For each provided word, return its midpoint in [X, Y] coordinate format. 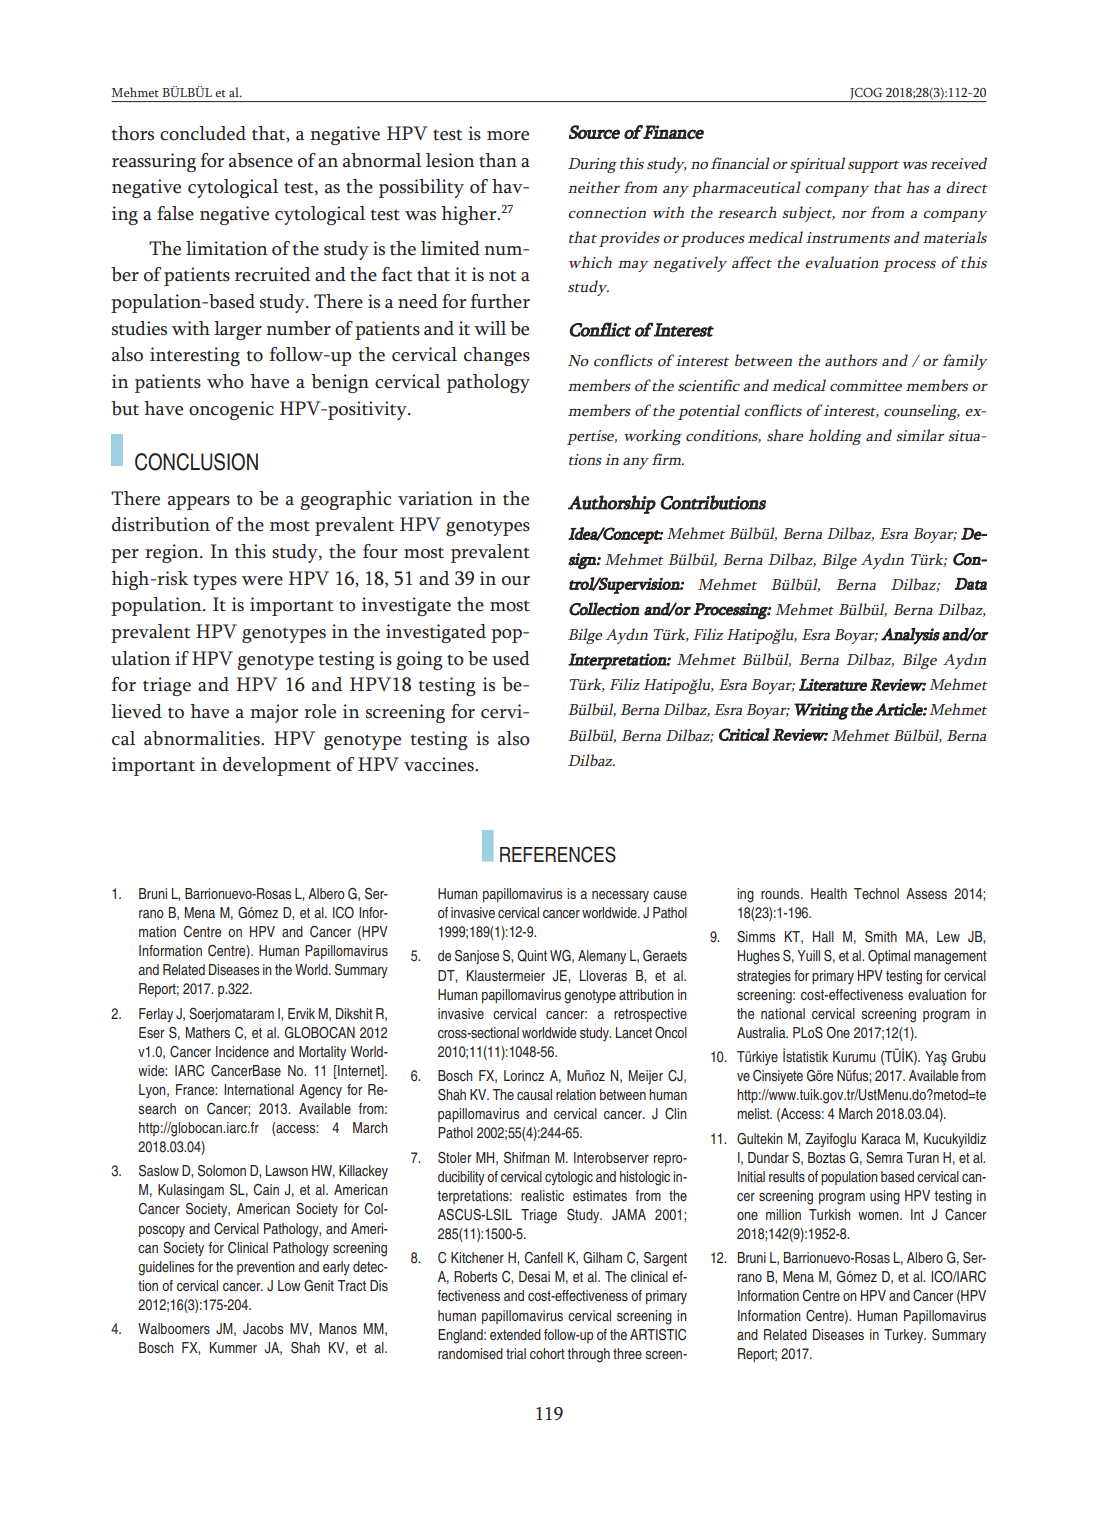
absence [261, 160]
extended [515, 1334]
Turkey [905, 1336]
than [498, 160]
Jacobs [263, 1329]
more [508, 136]
